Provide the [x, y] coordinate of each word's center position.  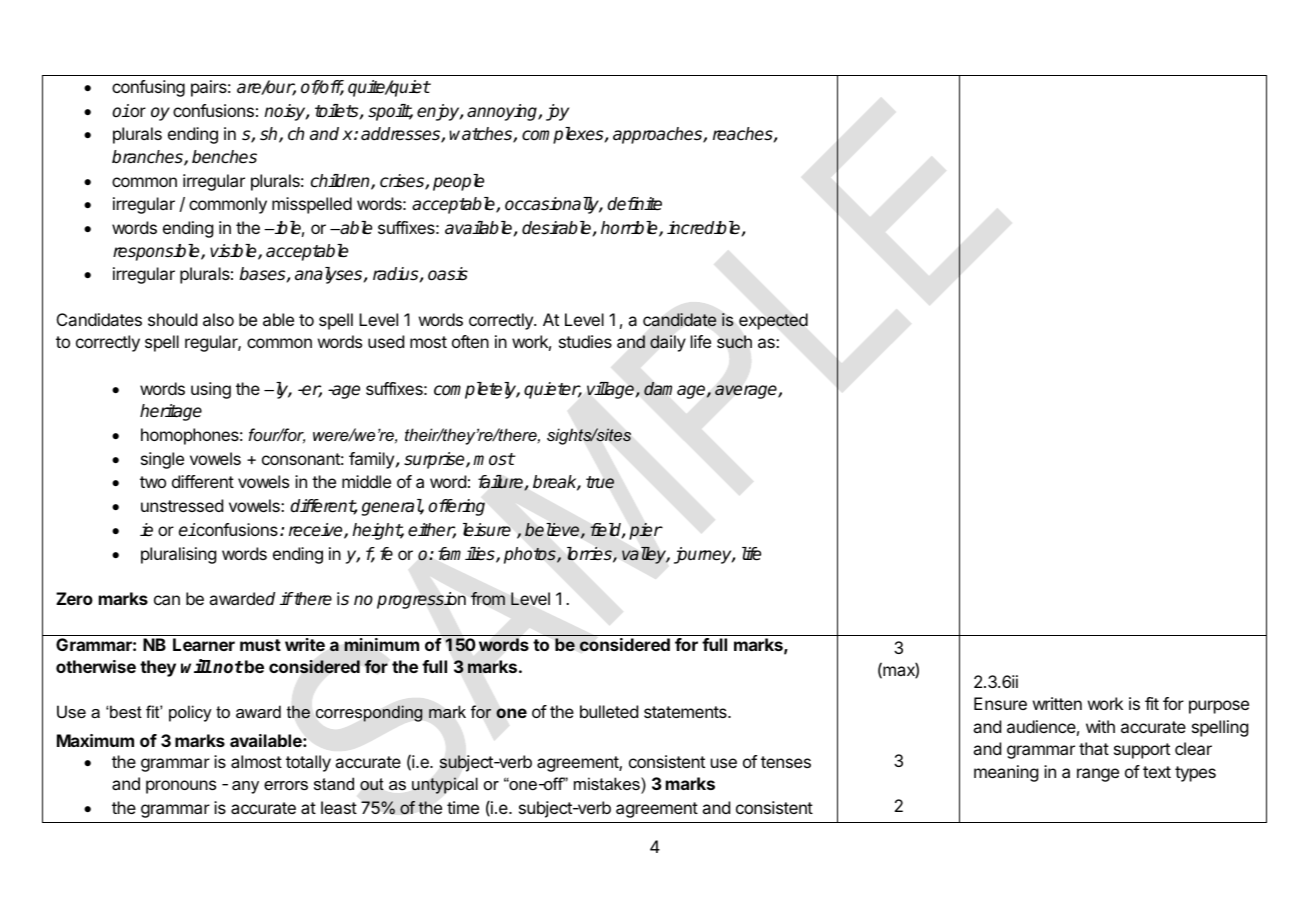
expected [773, 321]
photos [531, 555]
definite [634, 204]
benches [224, 157]
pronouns [181, 787]
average [747, 392]
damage [676, 390]
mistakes [608, 785]
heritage [171, 412]
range [1098, 775]
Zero [74, 598]
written [1057, 703]
